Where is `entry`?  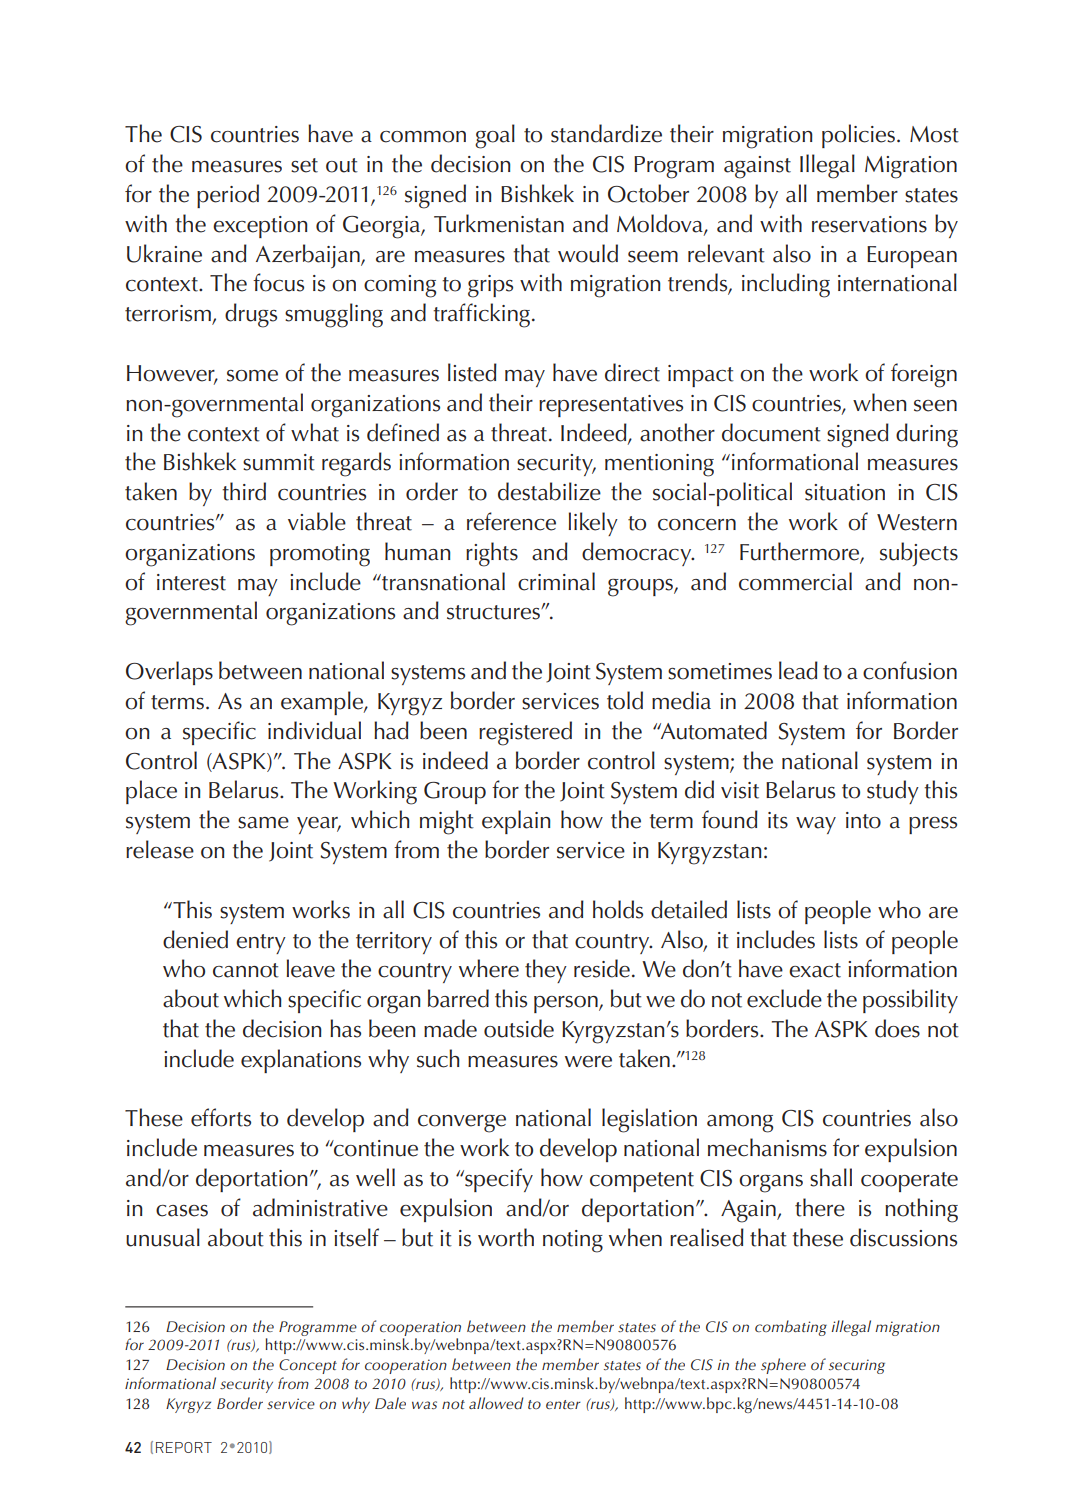
entry is located at coordinates (261, 944).
